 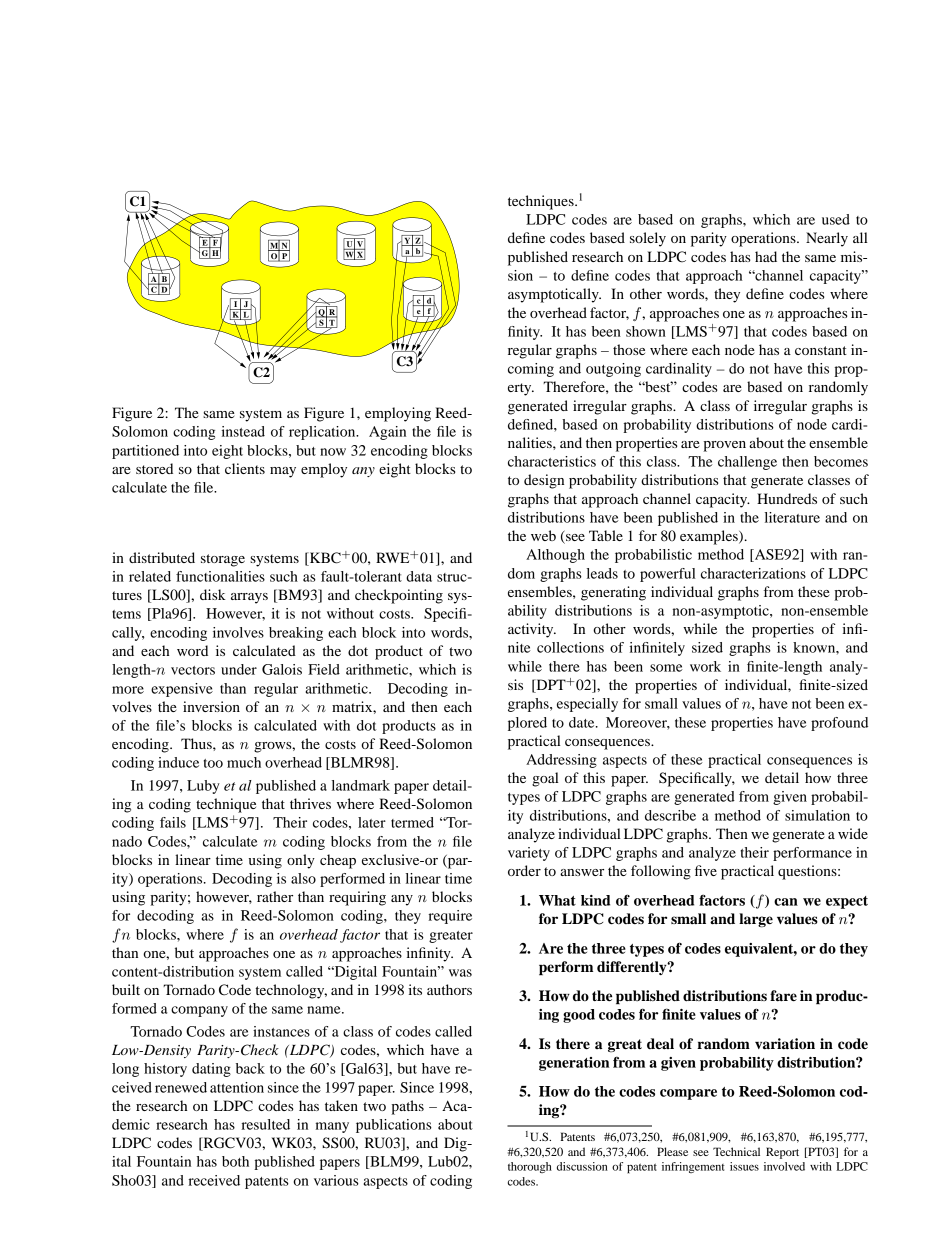 What do you see at coordinates (648, 239) in the screenshot?
I see `solely` at bounding box center [648, 239].
